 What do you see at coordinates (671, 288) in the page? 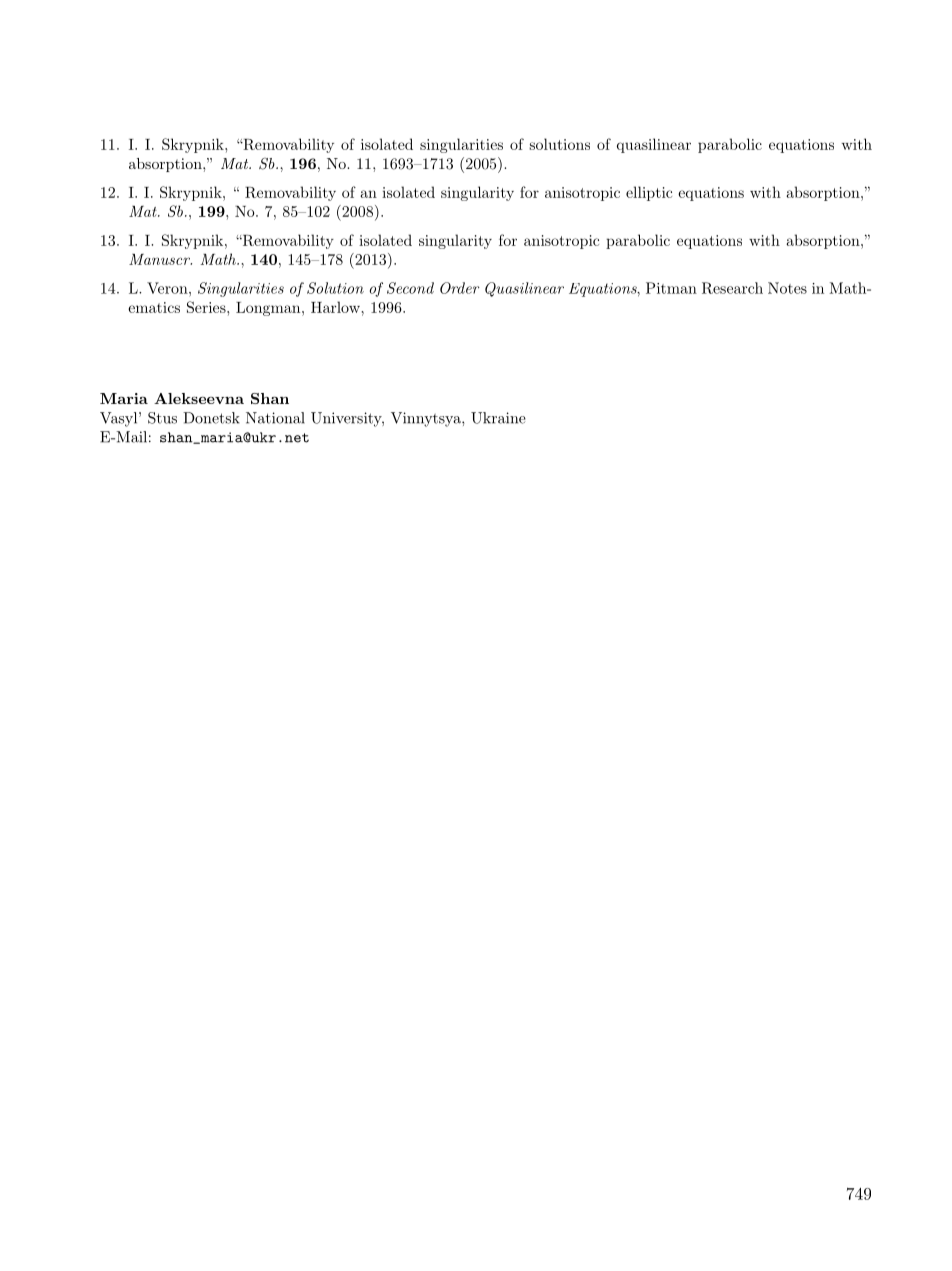
I see `Pitman` at bounding box center [671, 288].
